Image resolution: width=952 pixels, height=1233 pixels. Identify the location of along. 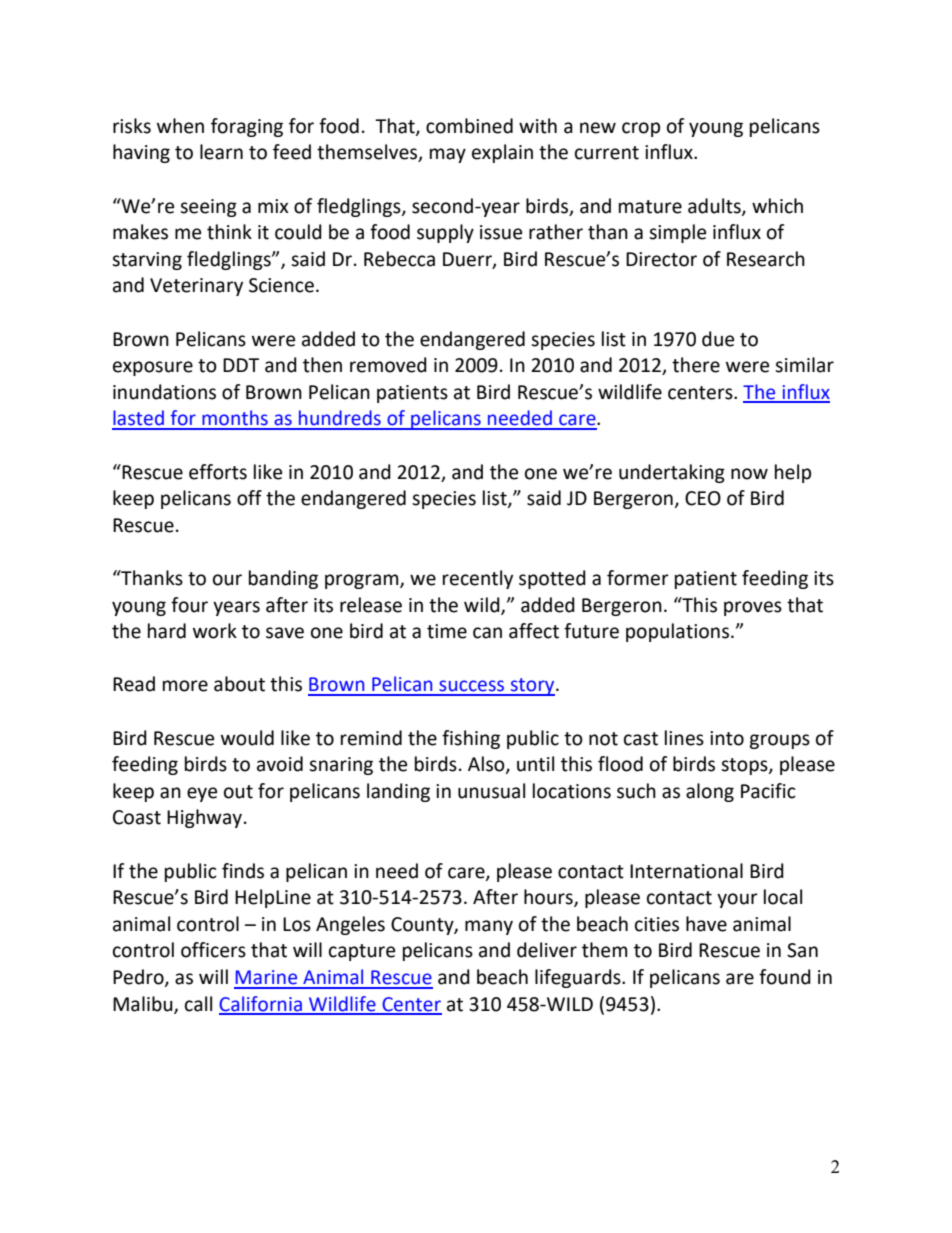
(710, 792).
